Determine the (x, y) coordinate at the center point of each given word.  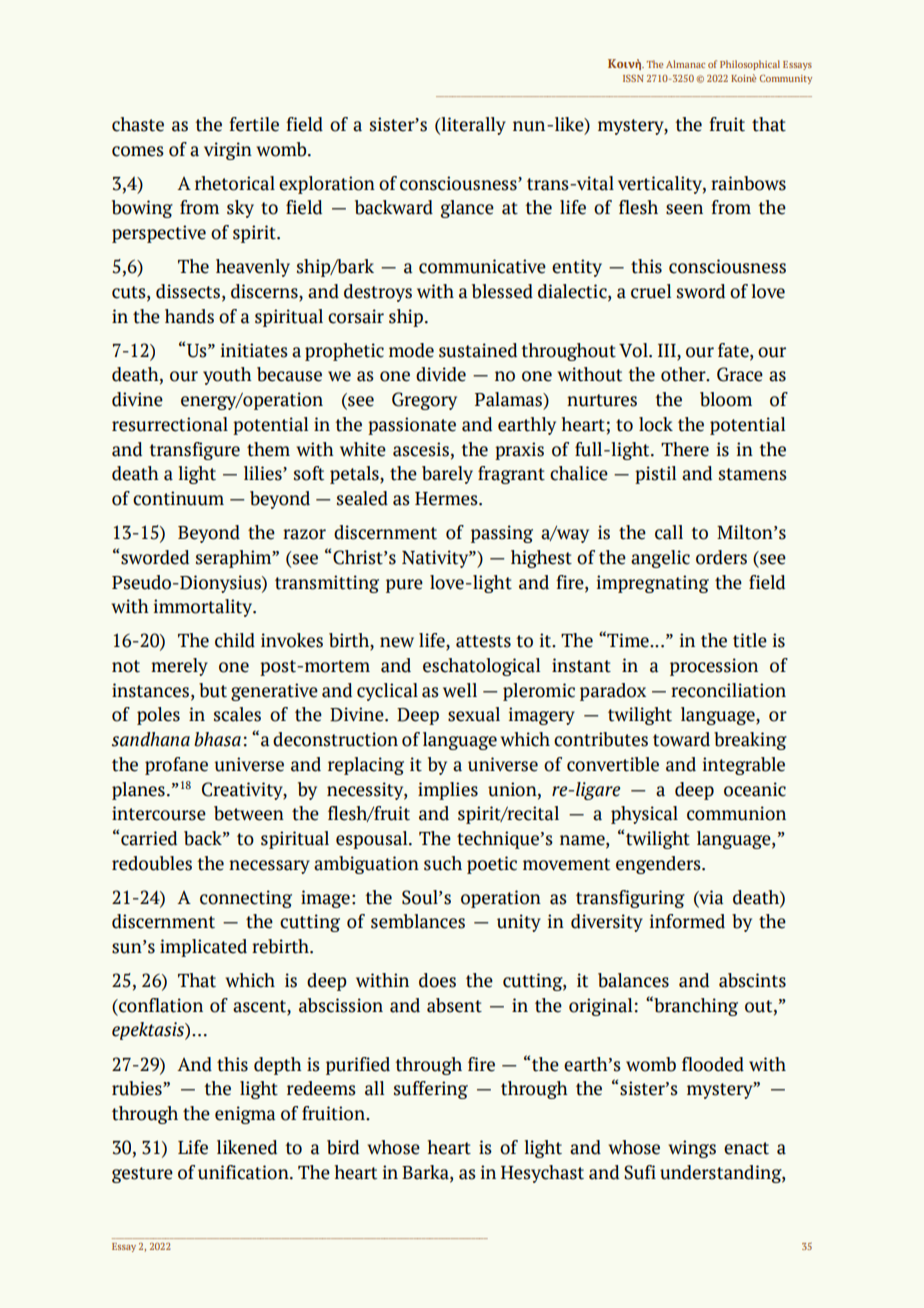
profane (176, 766)
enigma (245, 1115)
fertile (254, 124)
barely (447, 475)
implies (448, 791)
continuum (178, 498)
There (685, 449)
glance (467, 209)
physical (644, 815)
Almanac (685, 64)
